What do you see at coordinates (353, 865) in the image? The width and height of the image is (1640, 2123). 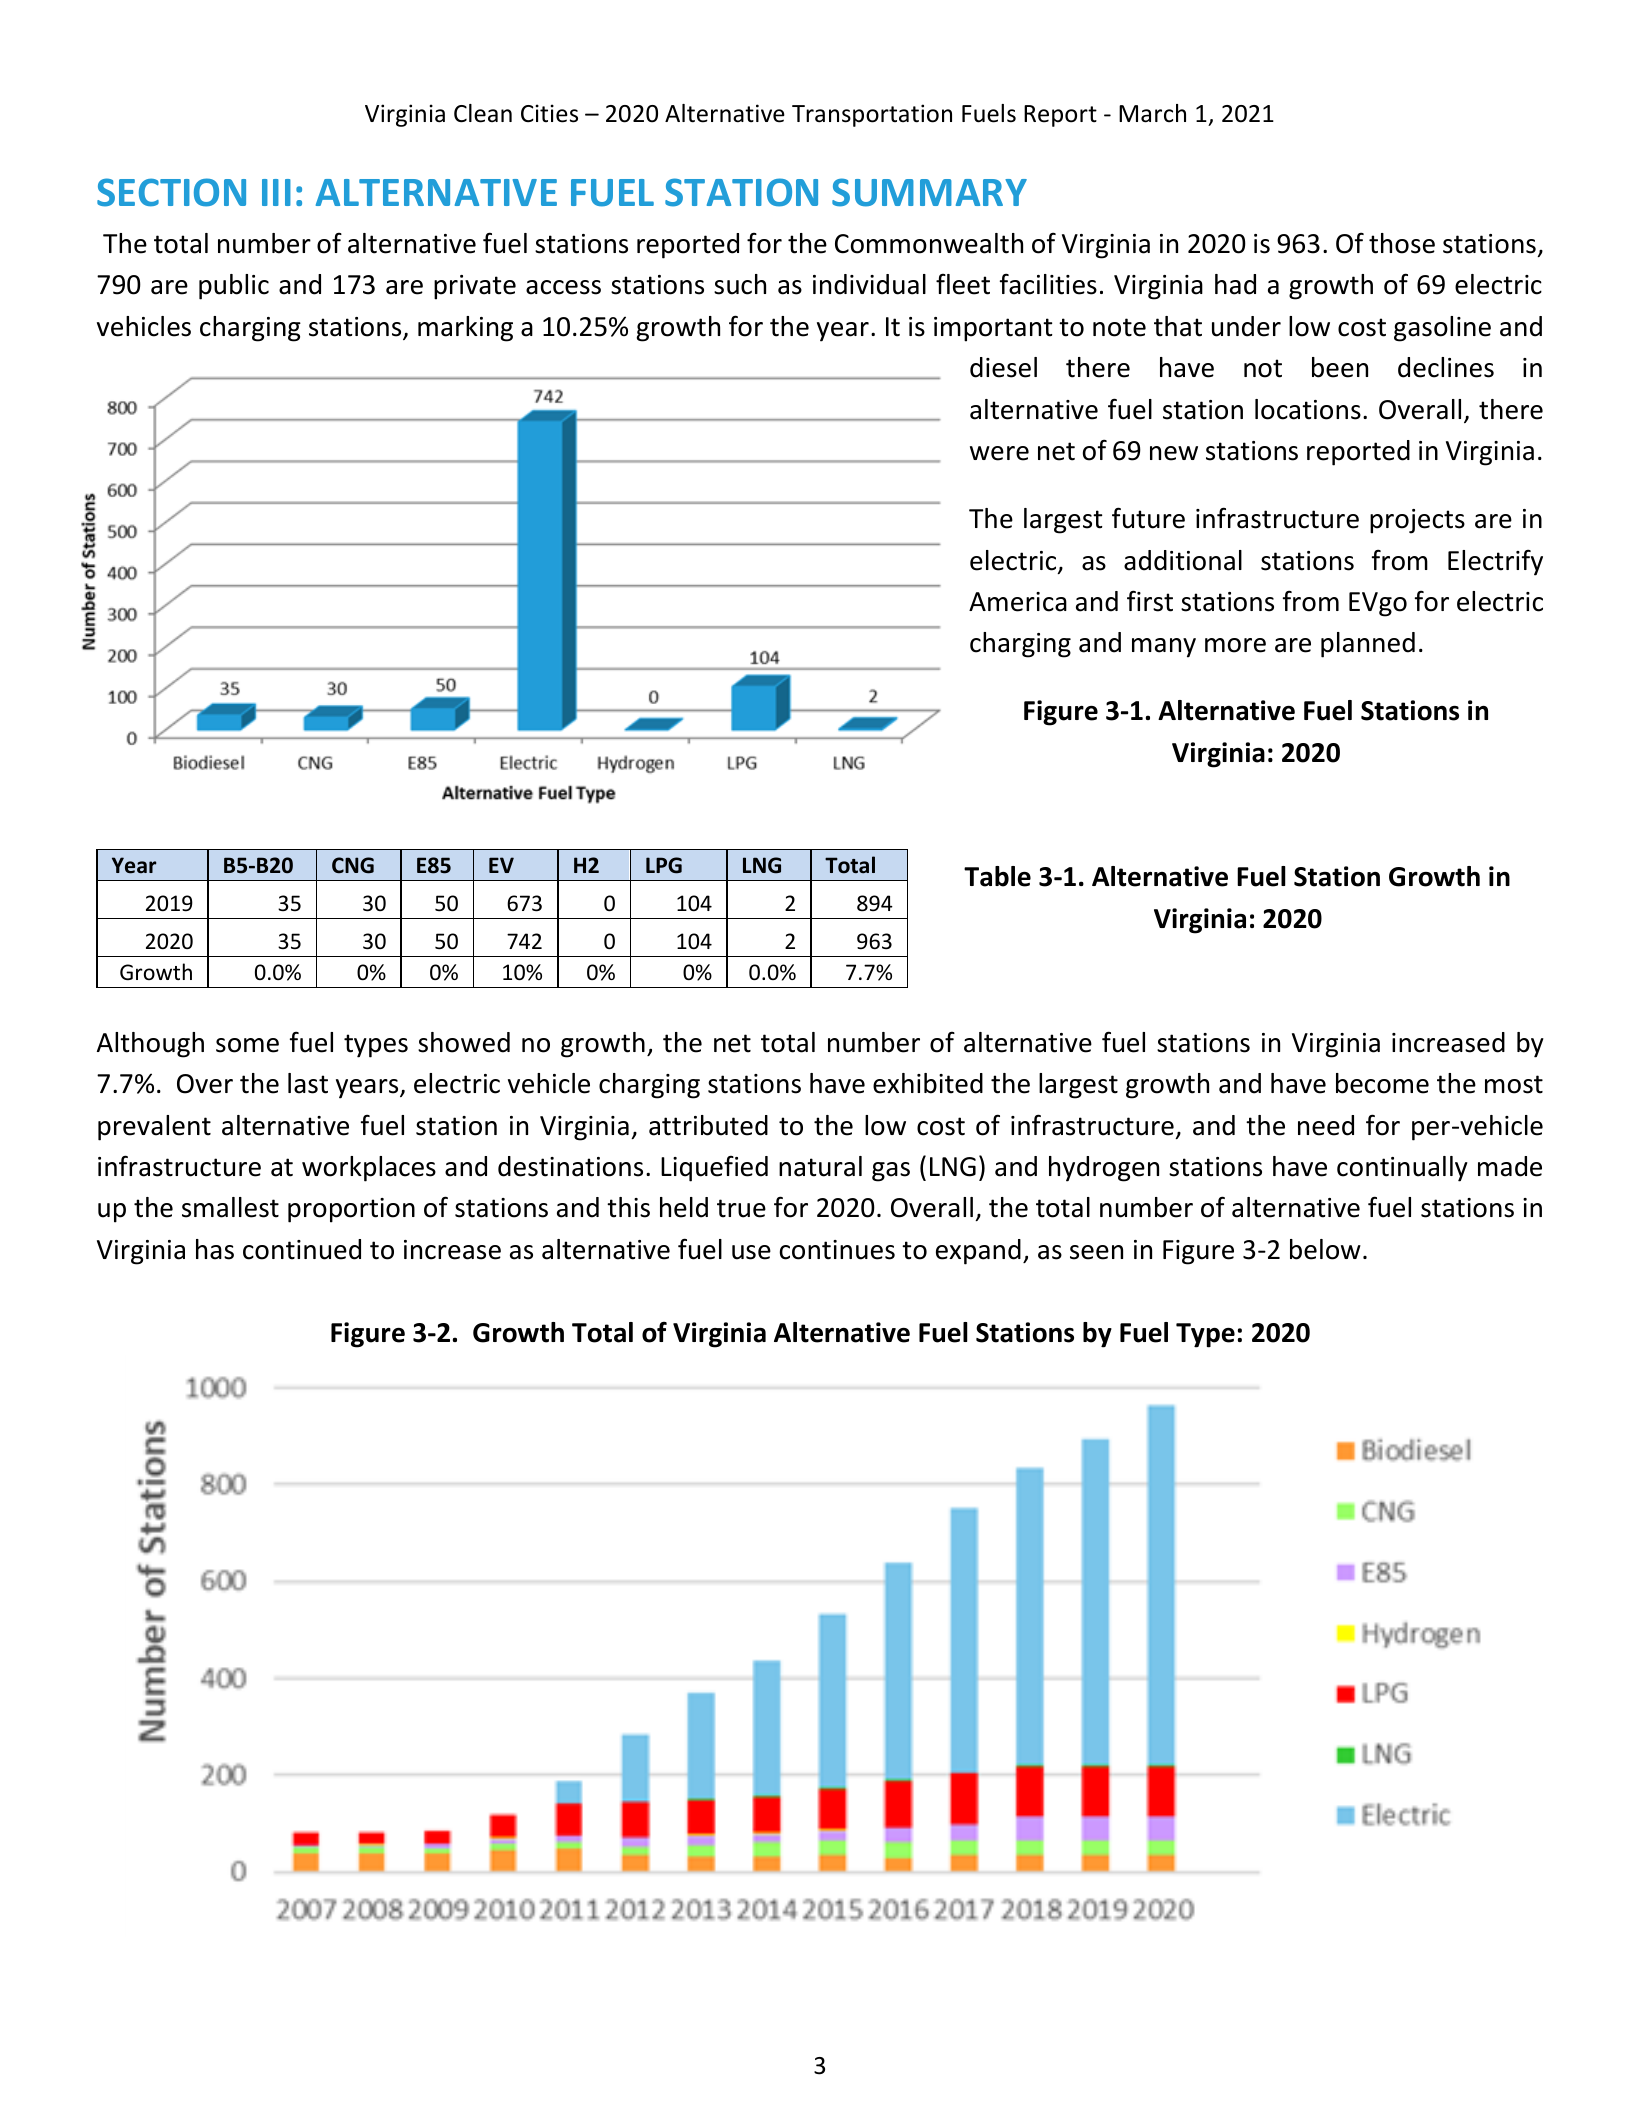 I see `CNG` at bounding box center [353, 865].
